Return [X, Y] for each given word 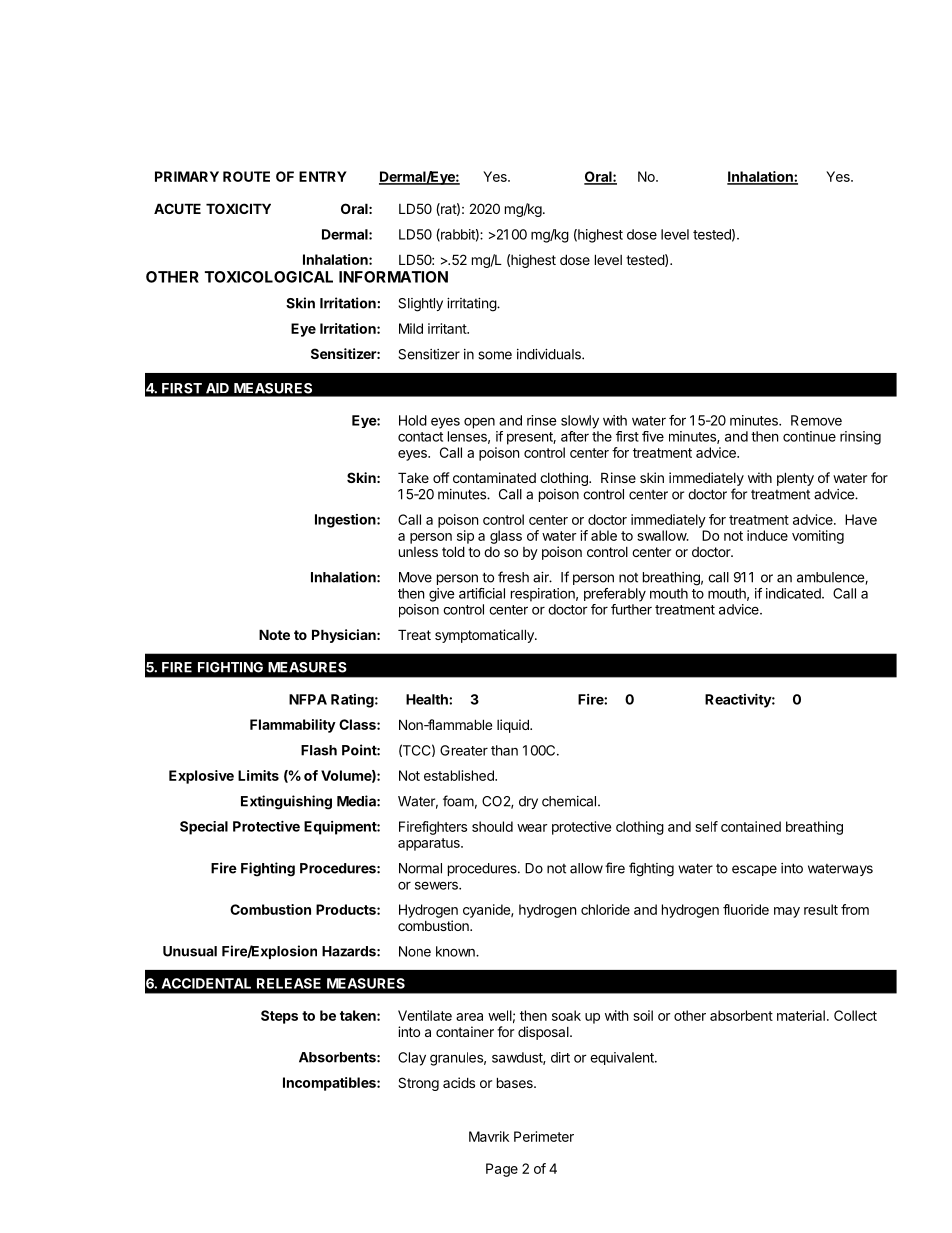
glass [506, 537]
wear [532, 828]
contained [751, 826]
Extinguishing [286, 802]
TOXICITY [238, 208]
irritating [472, 305]
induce [767, 535]
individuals [550, 354]
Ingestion [346, 521]
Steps [279, 1017]
